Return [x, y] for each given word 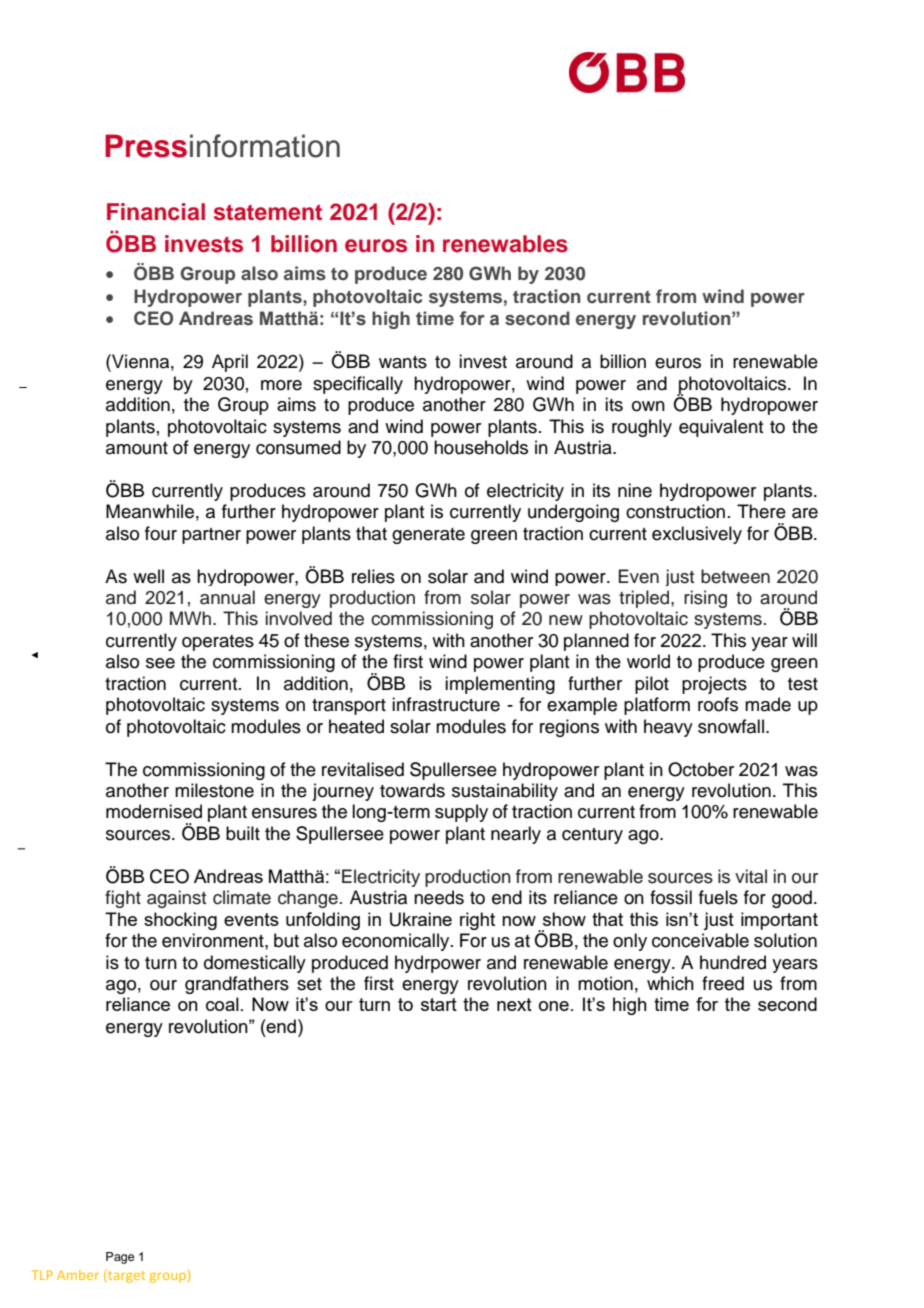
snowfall [731, 726]
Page [120, 1258]
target [125, 1277]
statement [268, 212]
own [648, 406]
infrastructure [446, 704]
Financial [156, 212]
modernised [154, 811]
